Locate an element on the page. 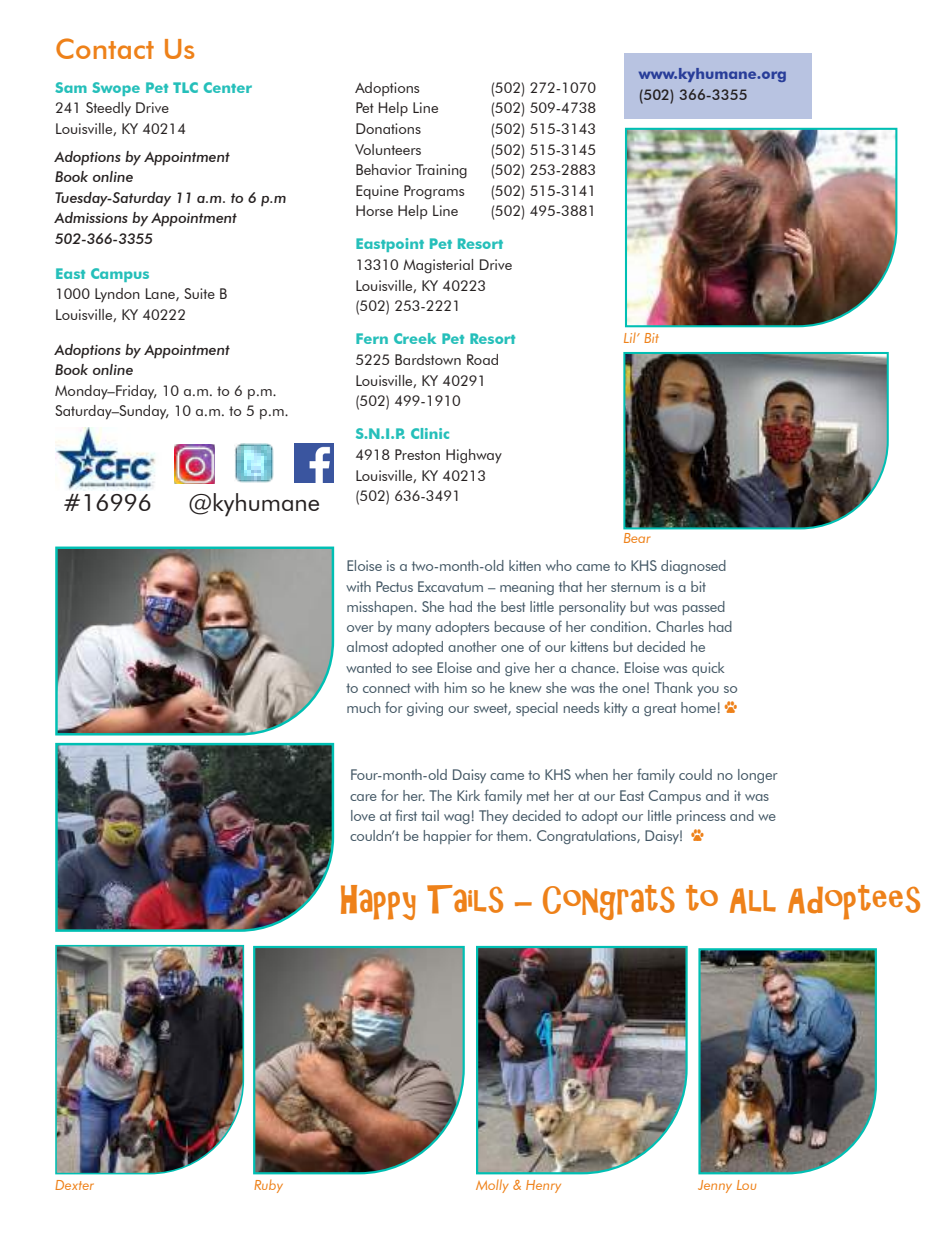  Lil is located at coordinates (631, 338).
